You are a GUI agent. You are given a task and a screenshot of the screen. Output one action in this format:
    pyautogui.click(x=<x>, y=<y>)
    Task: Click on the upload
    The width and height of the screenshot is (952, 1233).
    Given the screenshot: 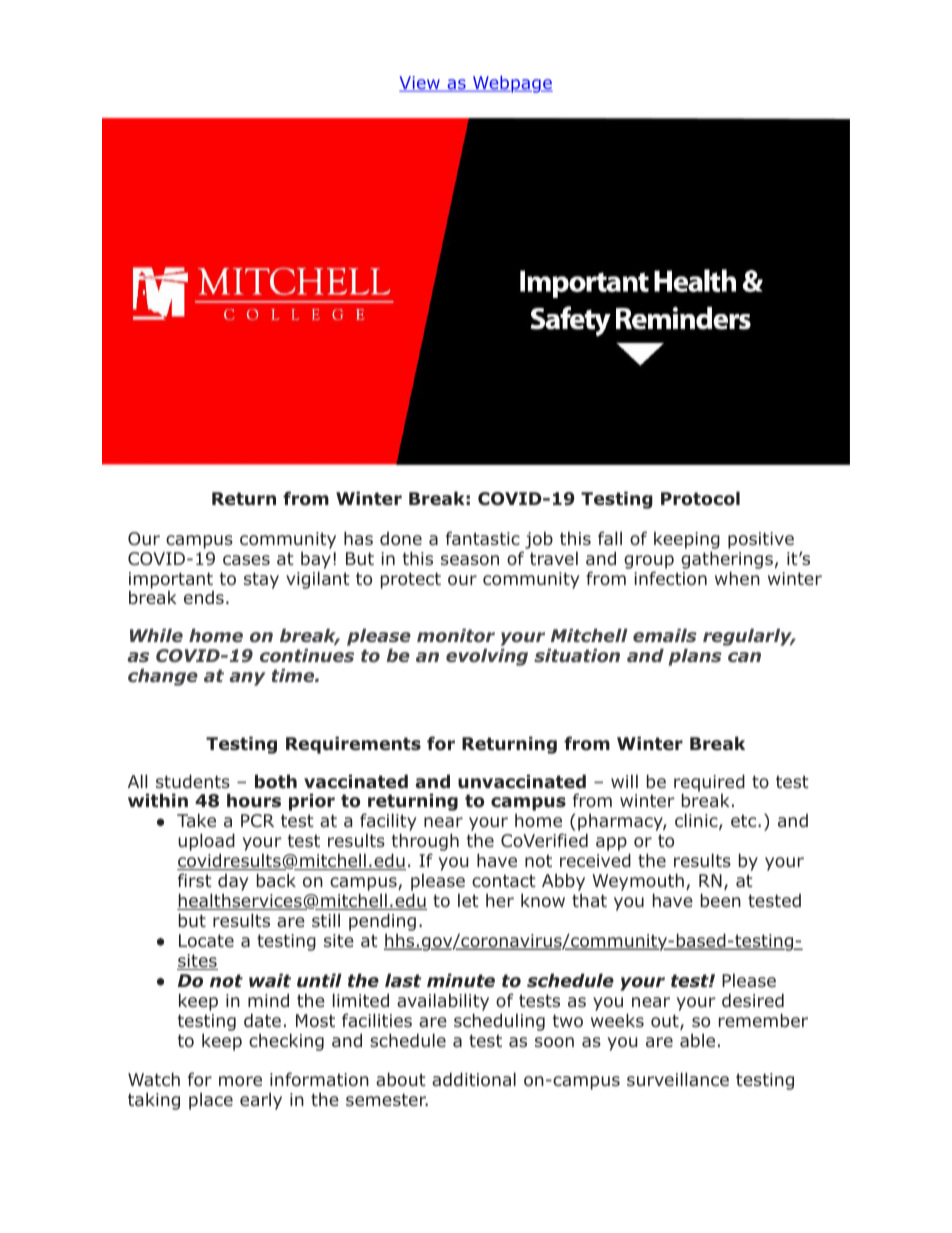 What is the action you would take?
    pyautogui.click(x=206, y=843)
